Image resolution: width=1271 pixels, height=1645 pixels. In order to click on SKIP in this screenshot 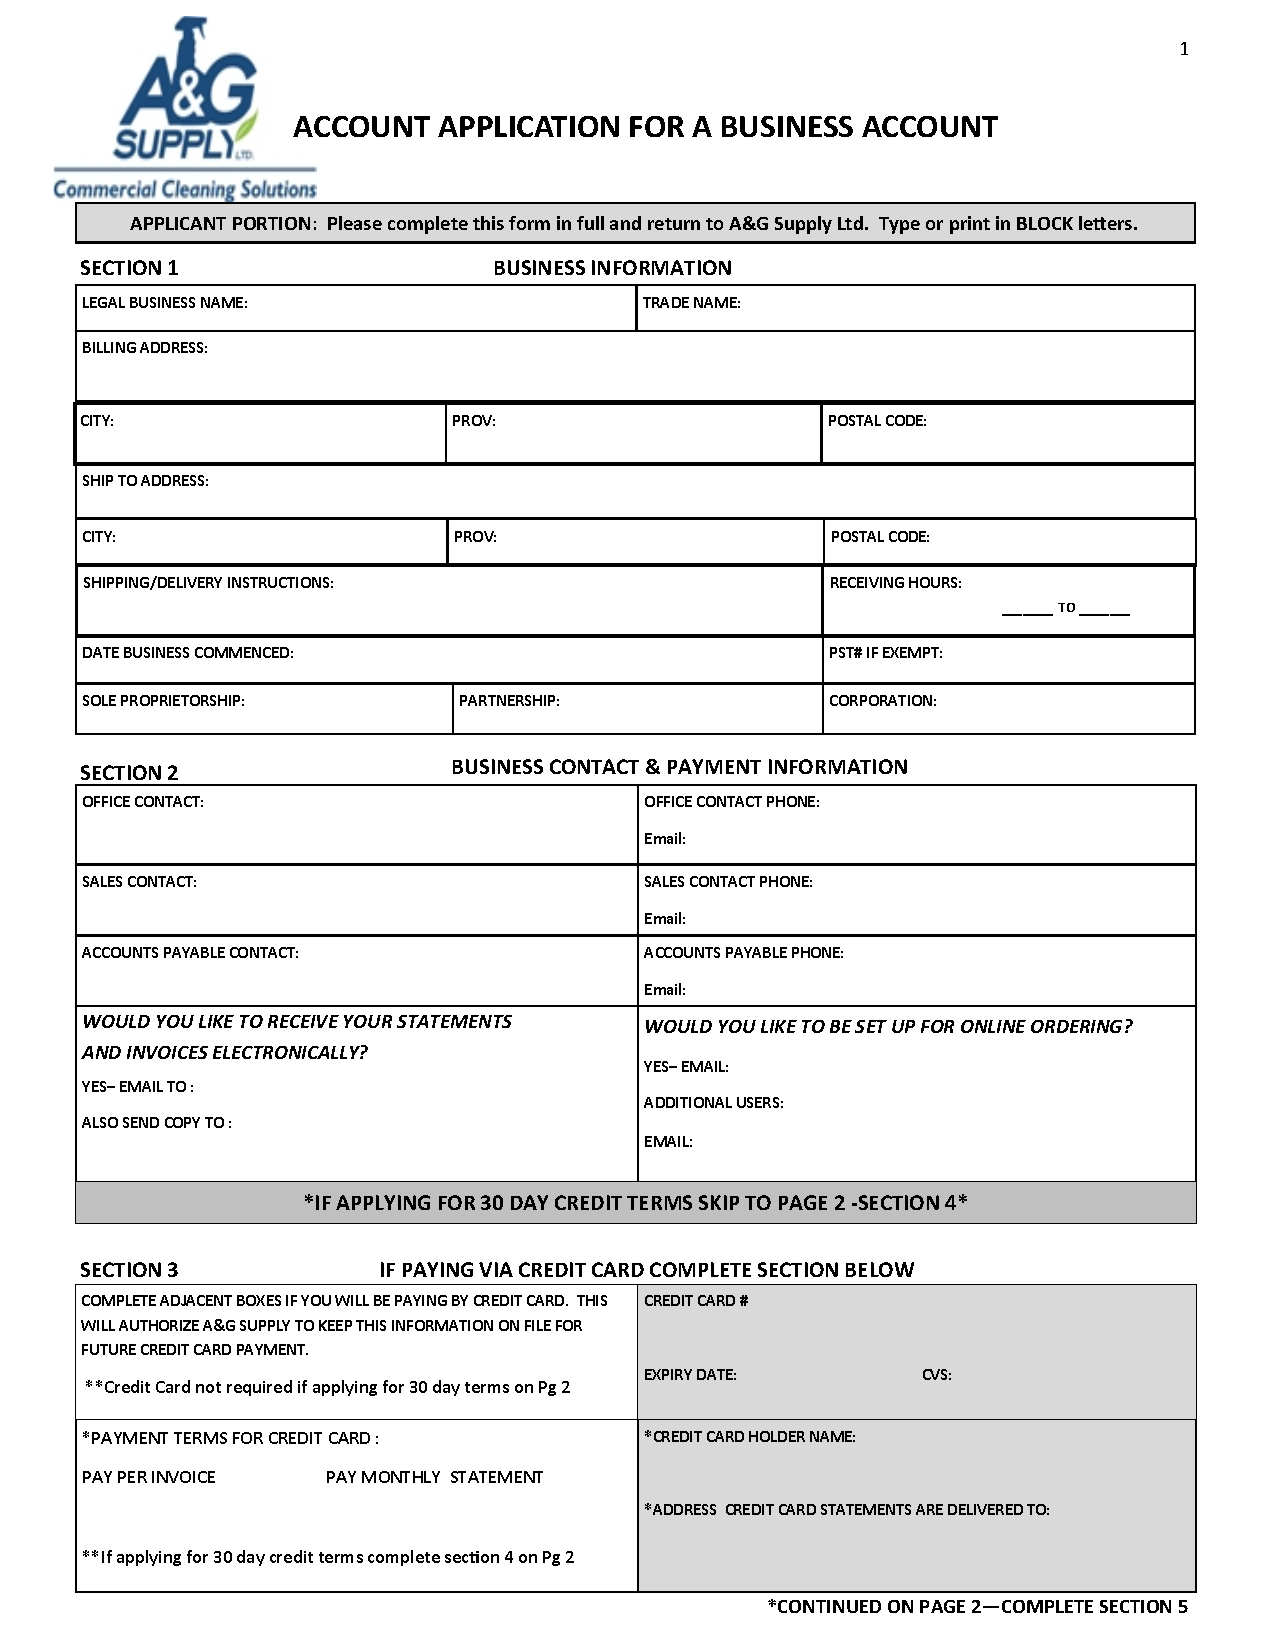, I will do `click(719, 1202)`.
